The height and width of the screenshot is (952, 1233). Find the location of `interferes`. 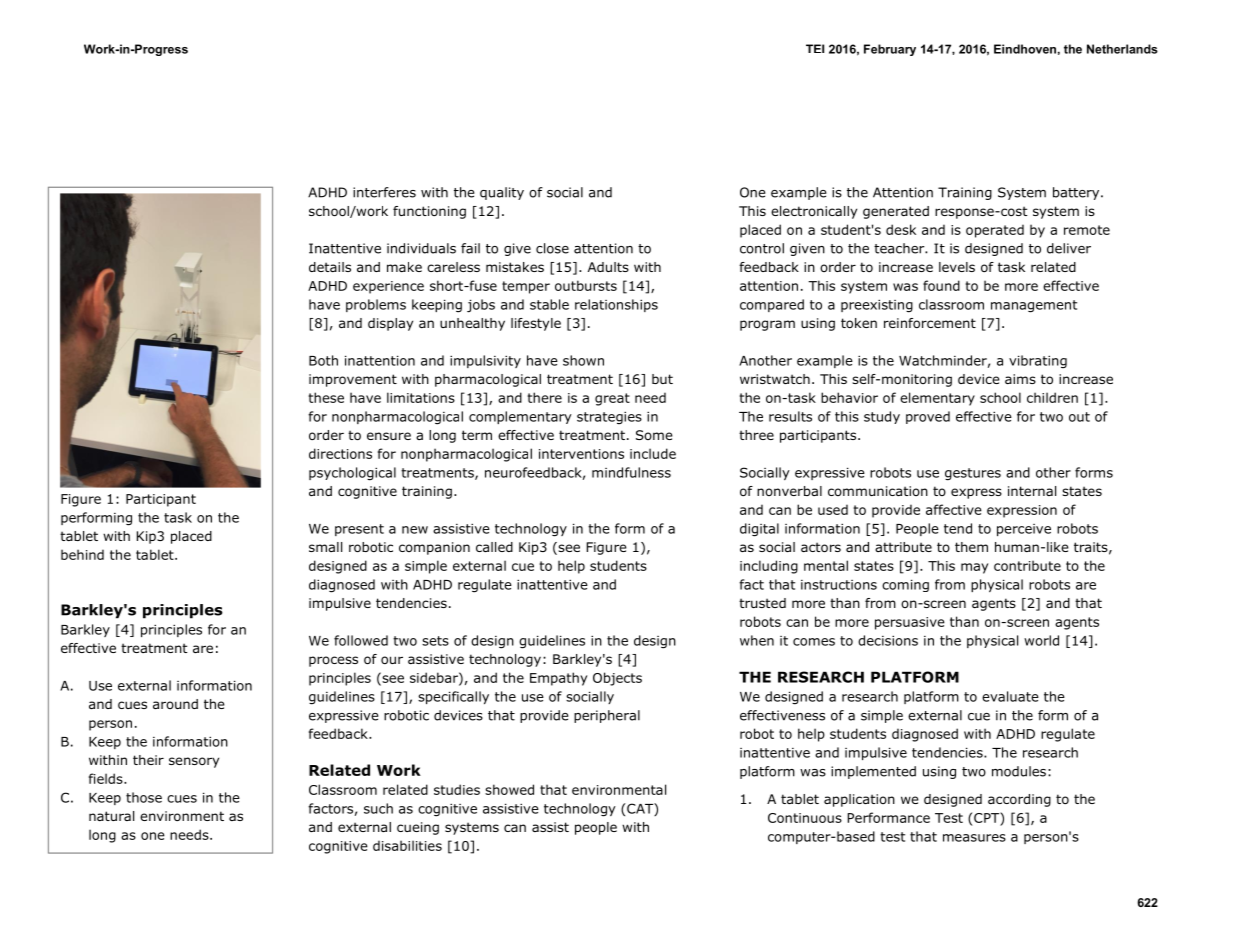

interferes is located at coordinates (384, 192).
